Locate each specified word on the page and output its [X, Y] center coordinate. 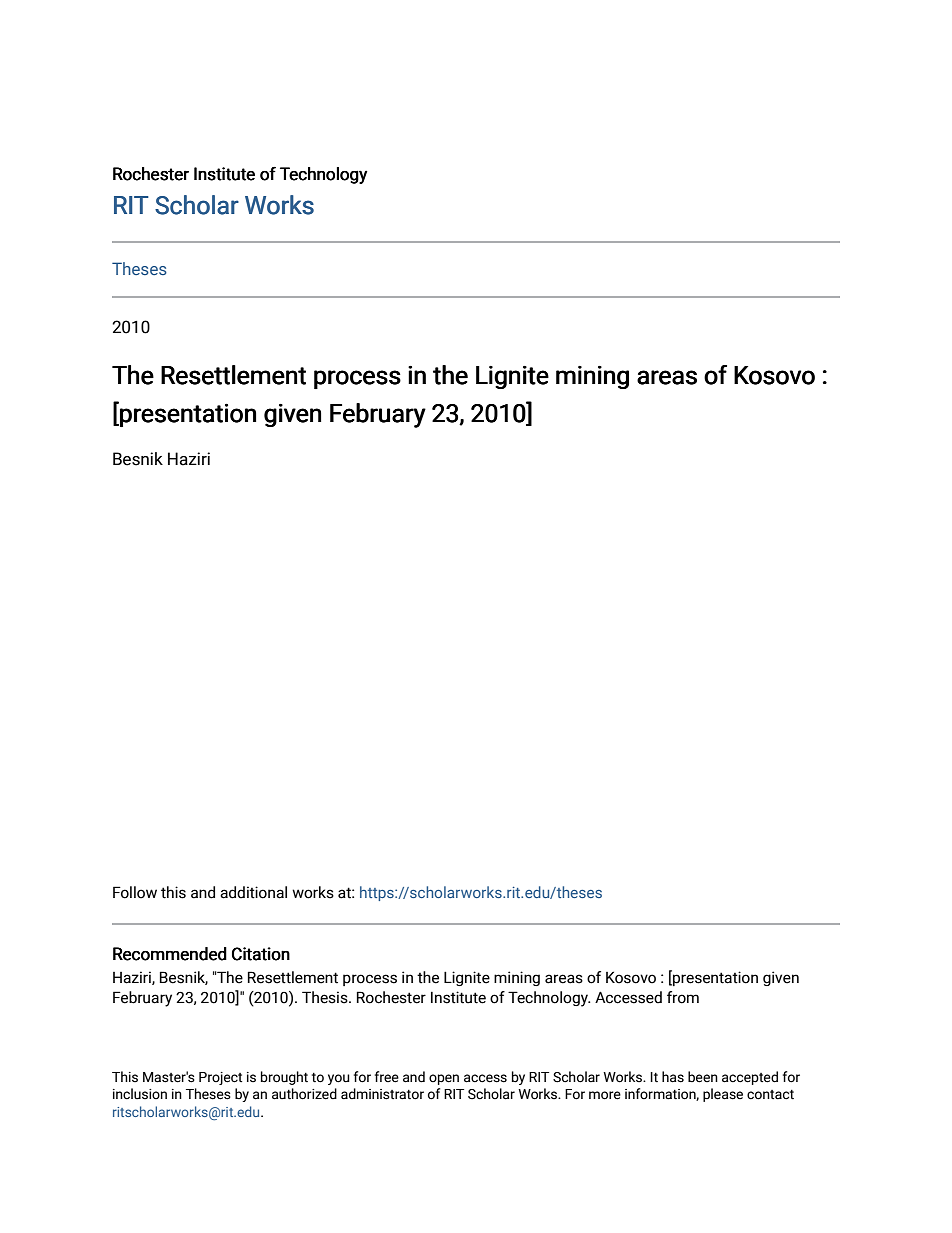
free [387, 1077]
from [683, 997]
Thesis [326, 997]
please [723, 1095]
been [703, 1077]
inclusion [140, 1094]
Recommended [170, 954]
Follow [135, 892]
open [444, 1079]
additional [253, 892]
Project [220, 1078]
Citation [261, 954]
